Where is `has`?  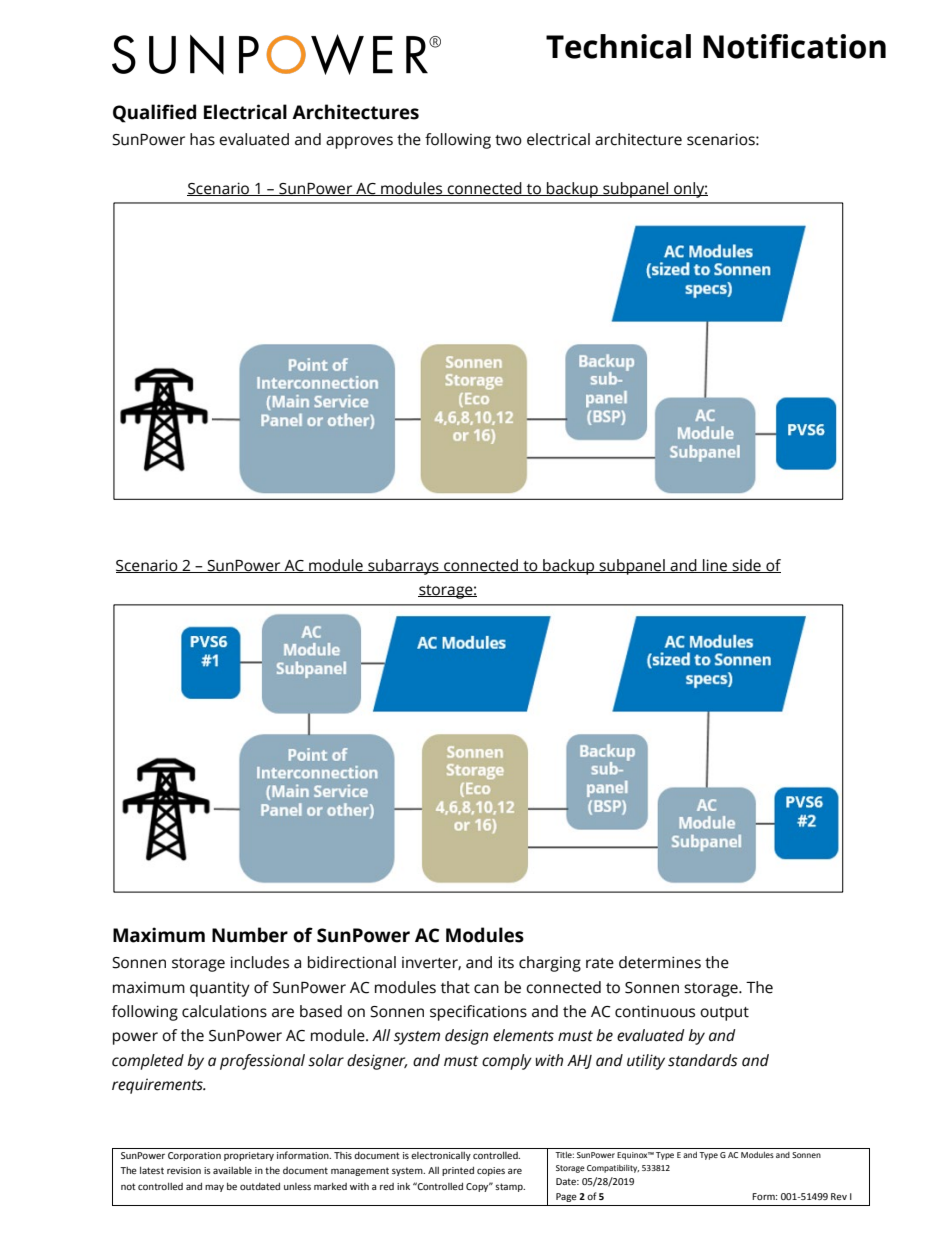
has is located at coordinates (202, 139).
